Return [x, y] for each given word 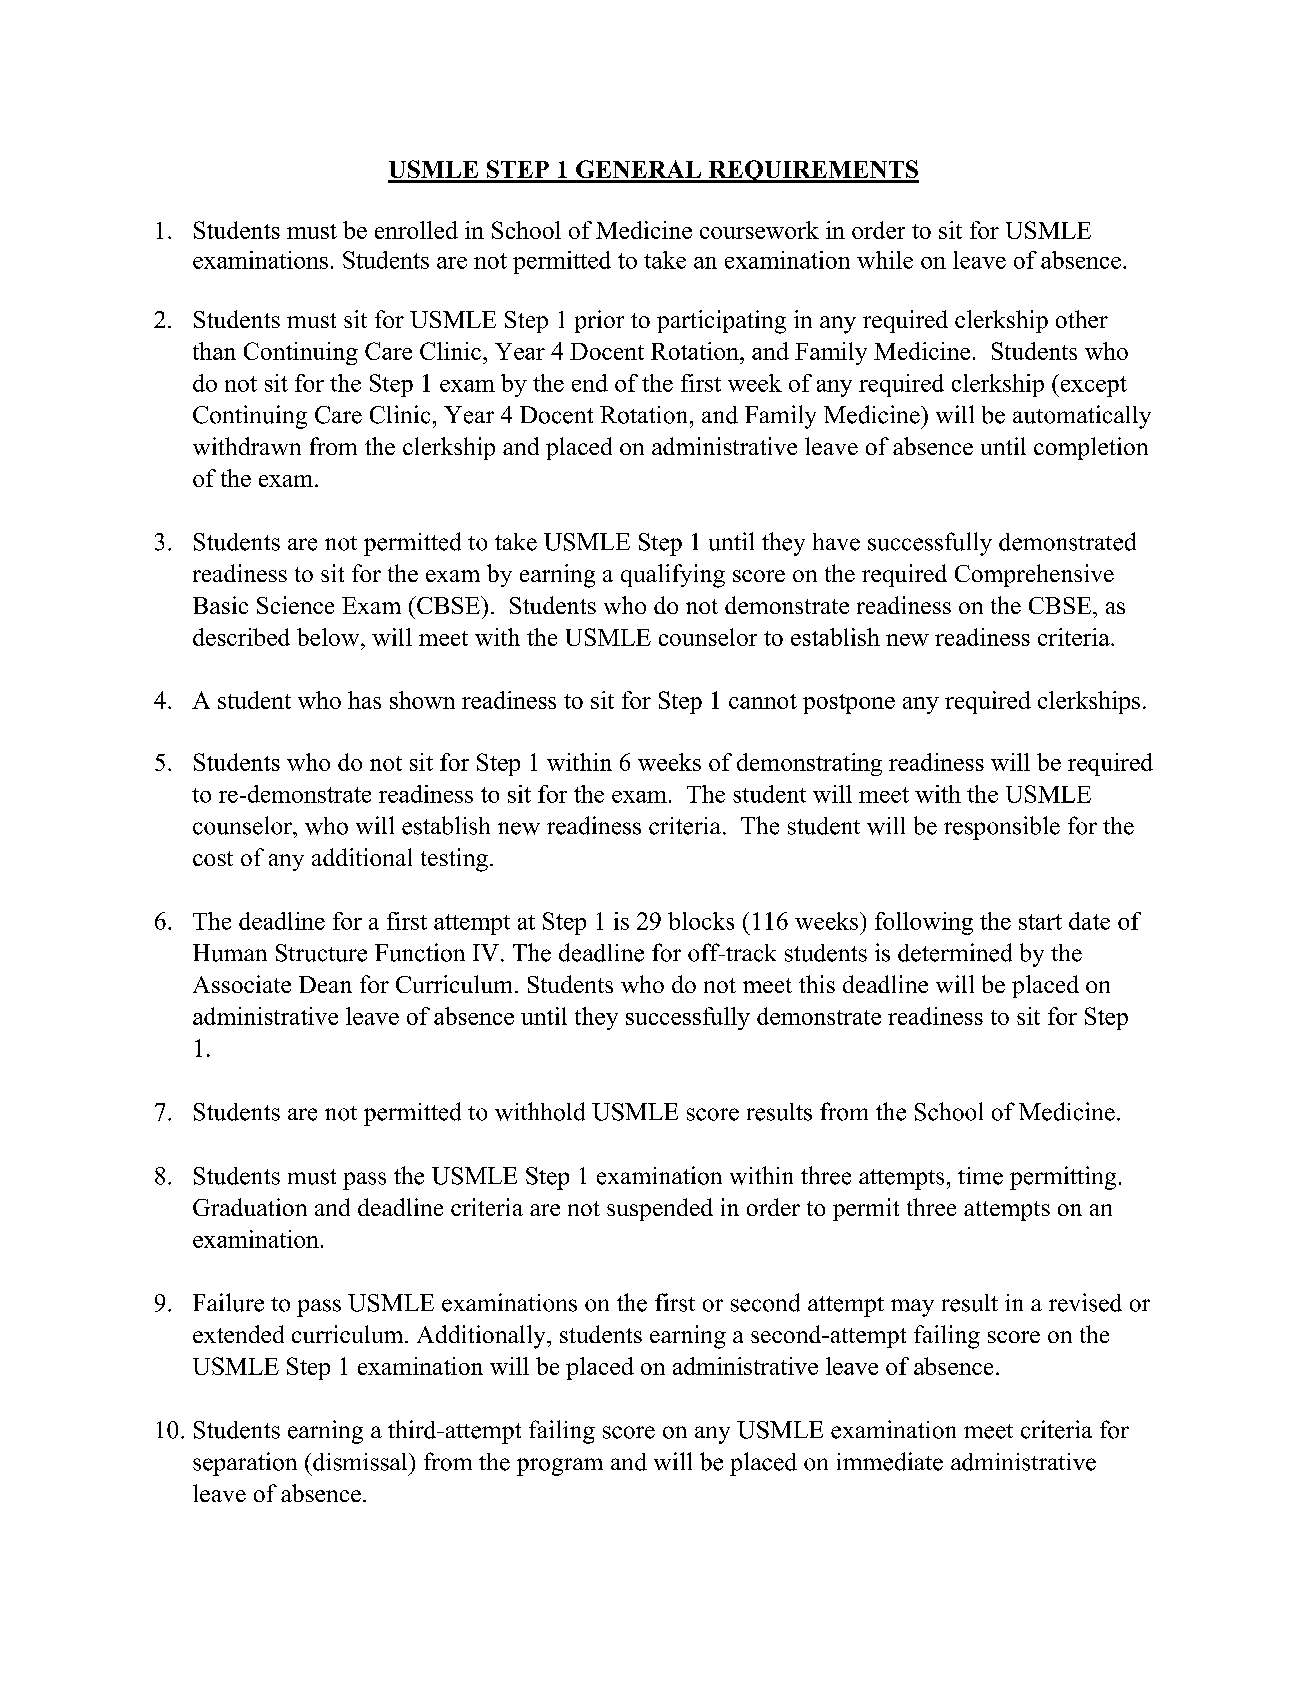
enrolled [416, 230]
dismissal [361, 1462]
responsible [1002, 828]
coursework [759, 230]
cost [213, 858]
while [885, 260]
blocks [701, 921]
